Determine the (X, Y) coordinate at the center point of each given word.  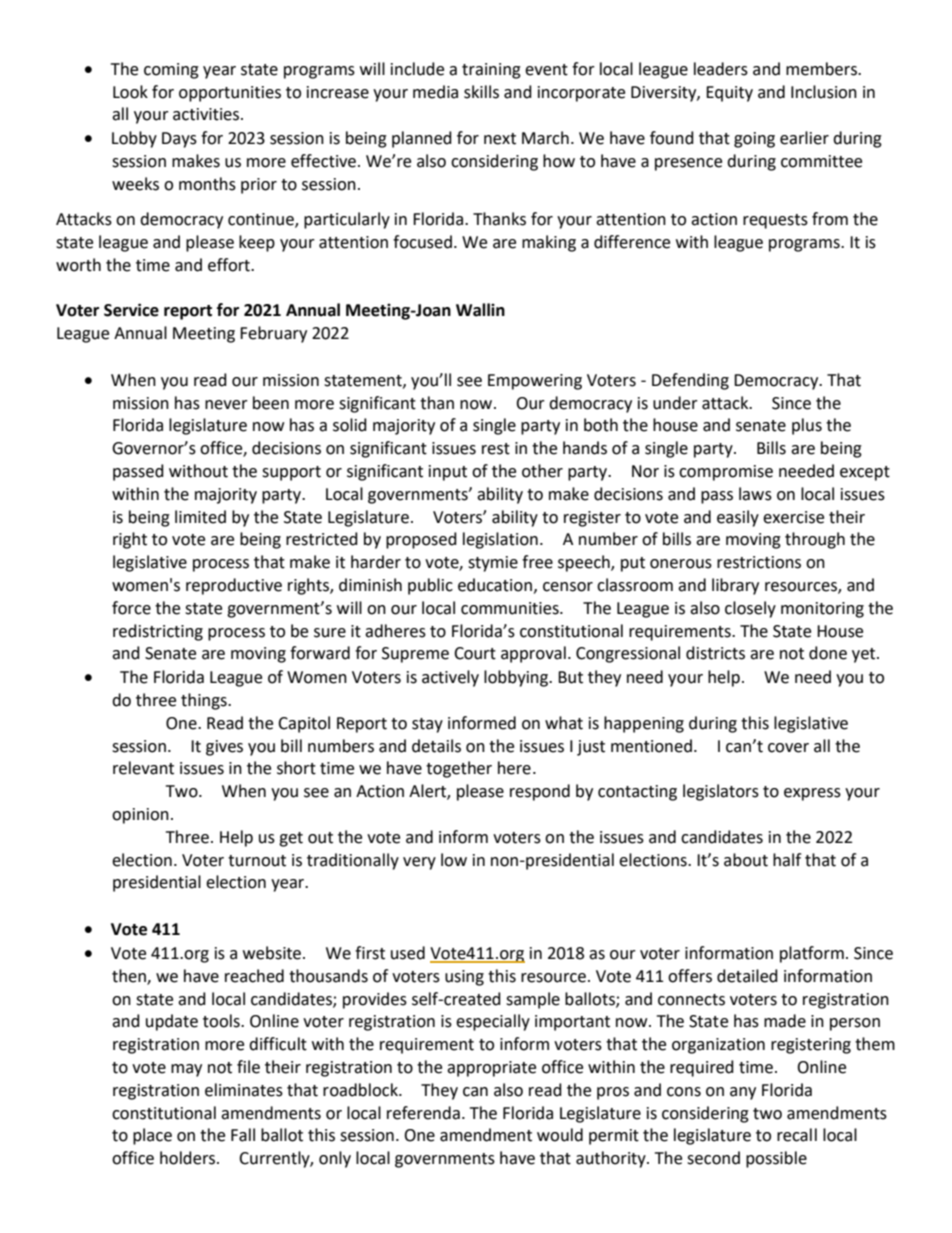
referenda (423, 1113)
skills (481, 92)
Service (131, 310)
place (152, 1136)
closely (750, 609)
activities (207, 114)
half (787, 860)
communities (511, 608)
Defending (690, 381)
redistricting (158, 632)
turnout (257, 861)
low (454, 860)
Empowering (535, 382)
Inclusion (824, 92)
